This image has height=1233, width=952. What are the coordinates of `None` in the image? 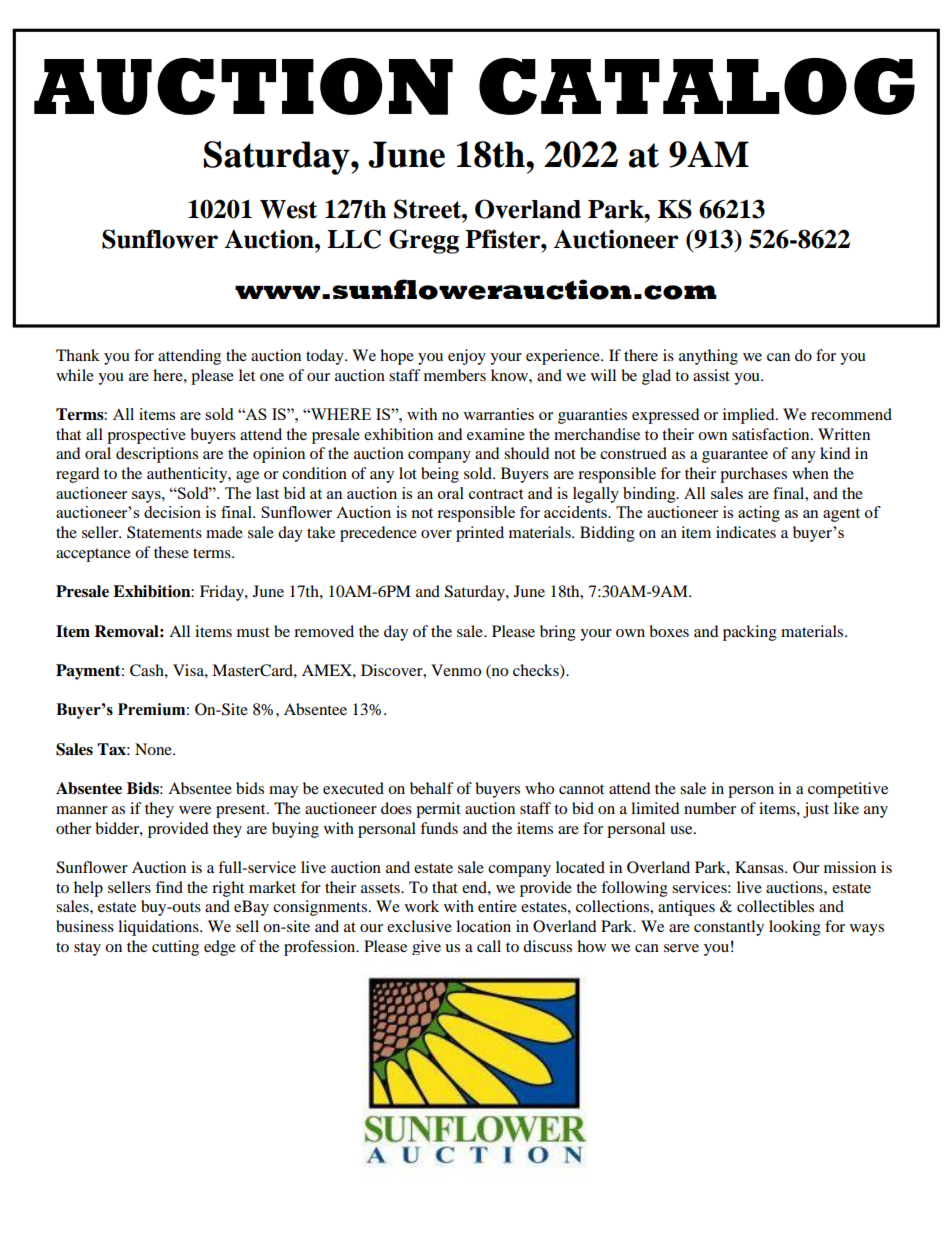 It's located at (154, 749).
